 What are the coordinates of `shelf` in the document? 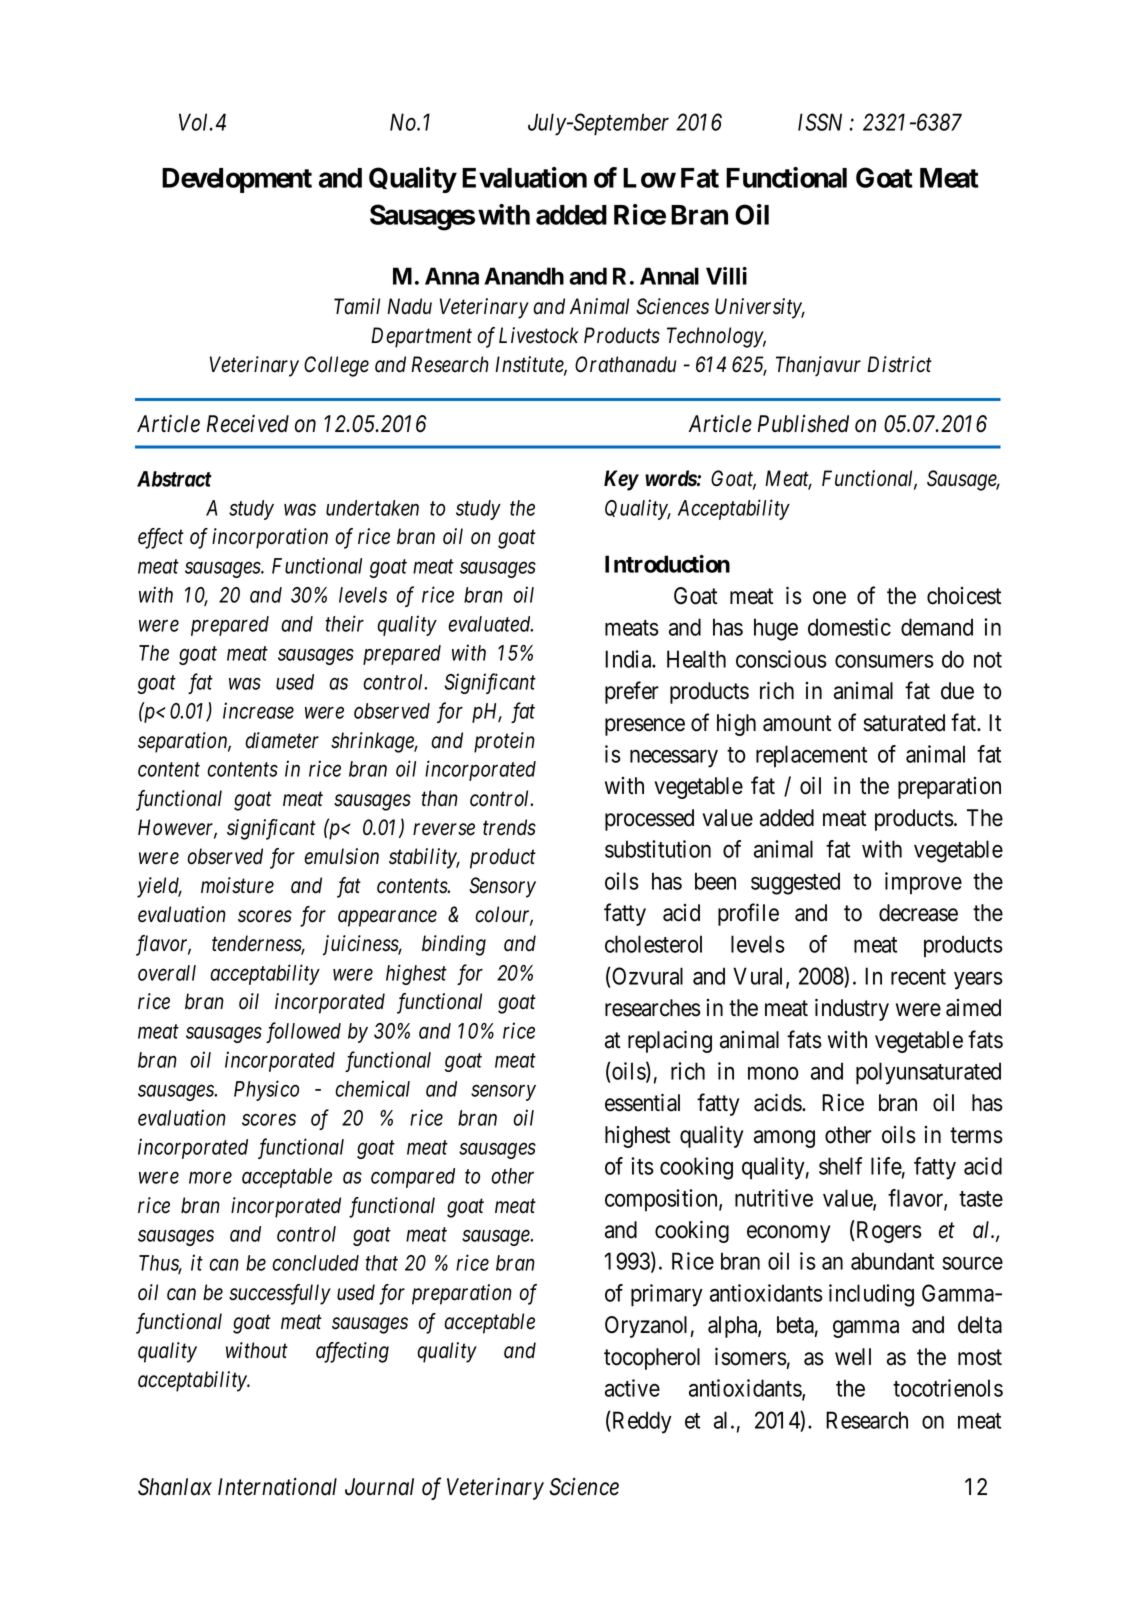 It's located at (840, 1166).
